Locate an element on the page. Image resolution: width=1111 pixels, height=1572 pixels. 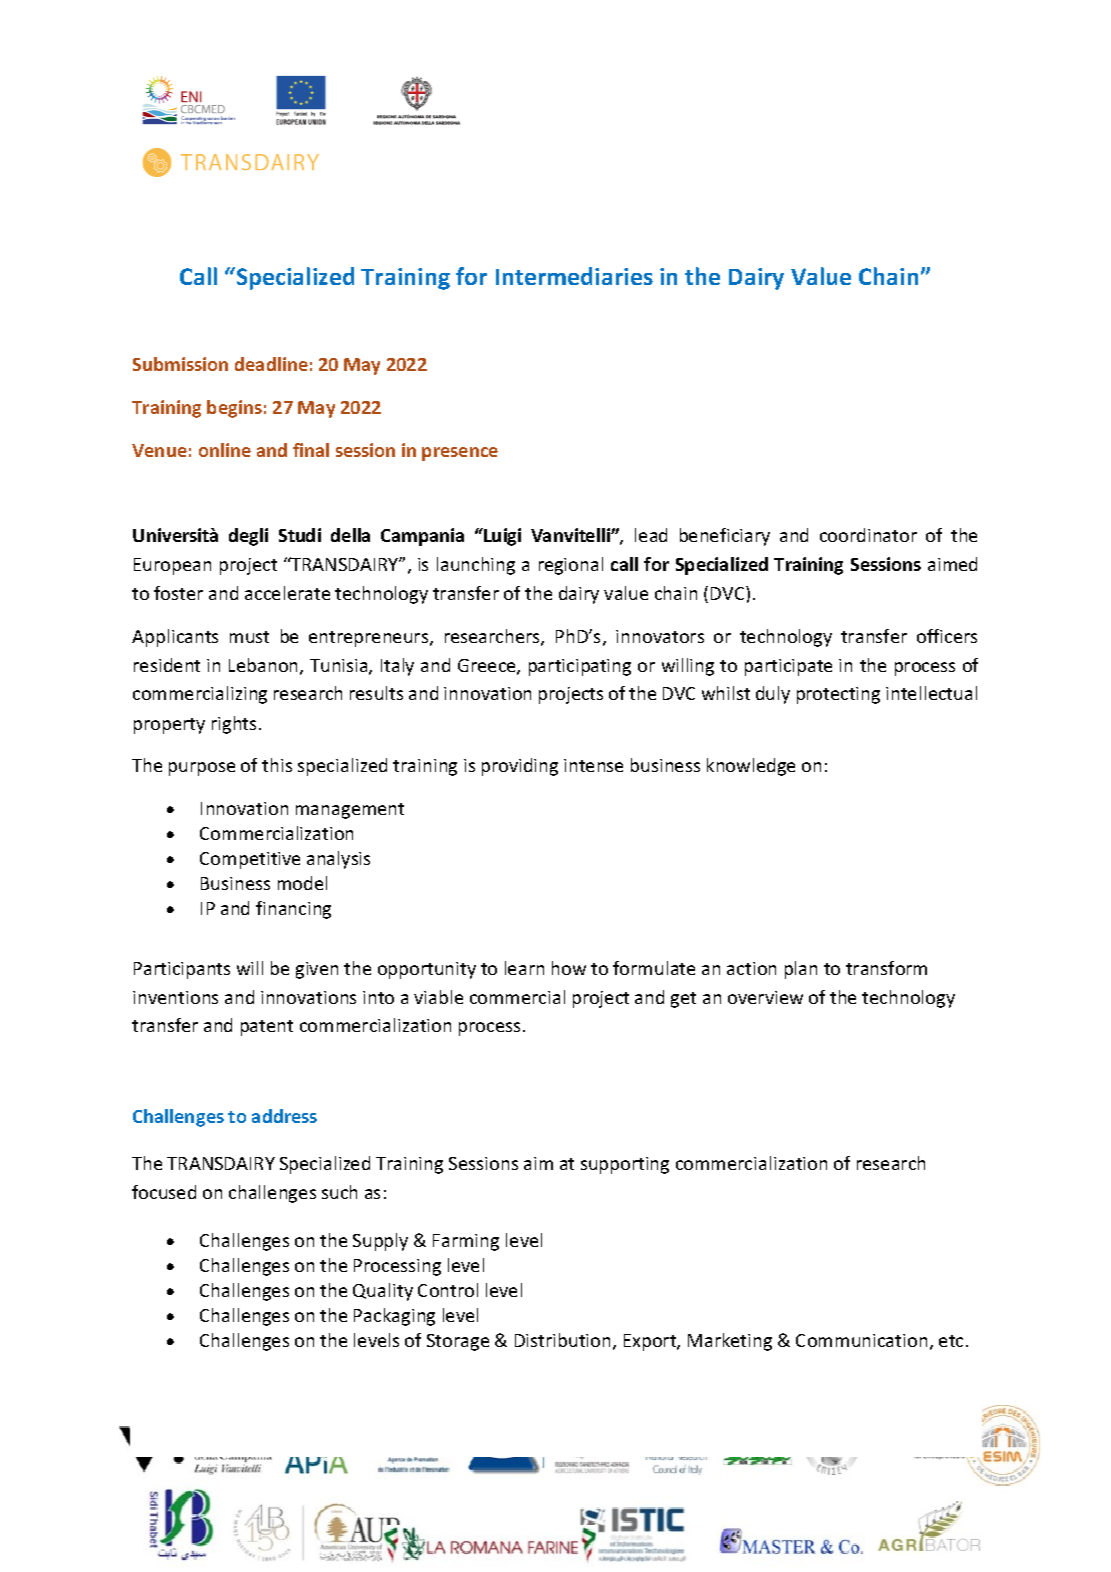
Intermediaries is located at coordinates (574, 276).
